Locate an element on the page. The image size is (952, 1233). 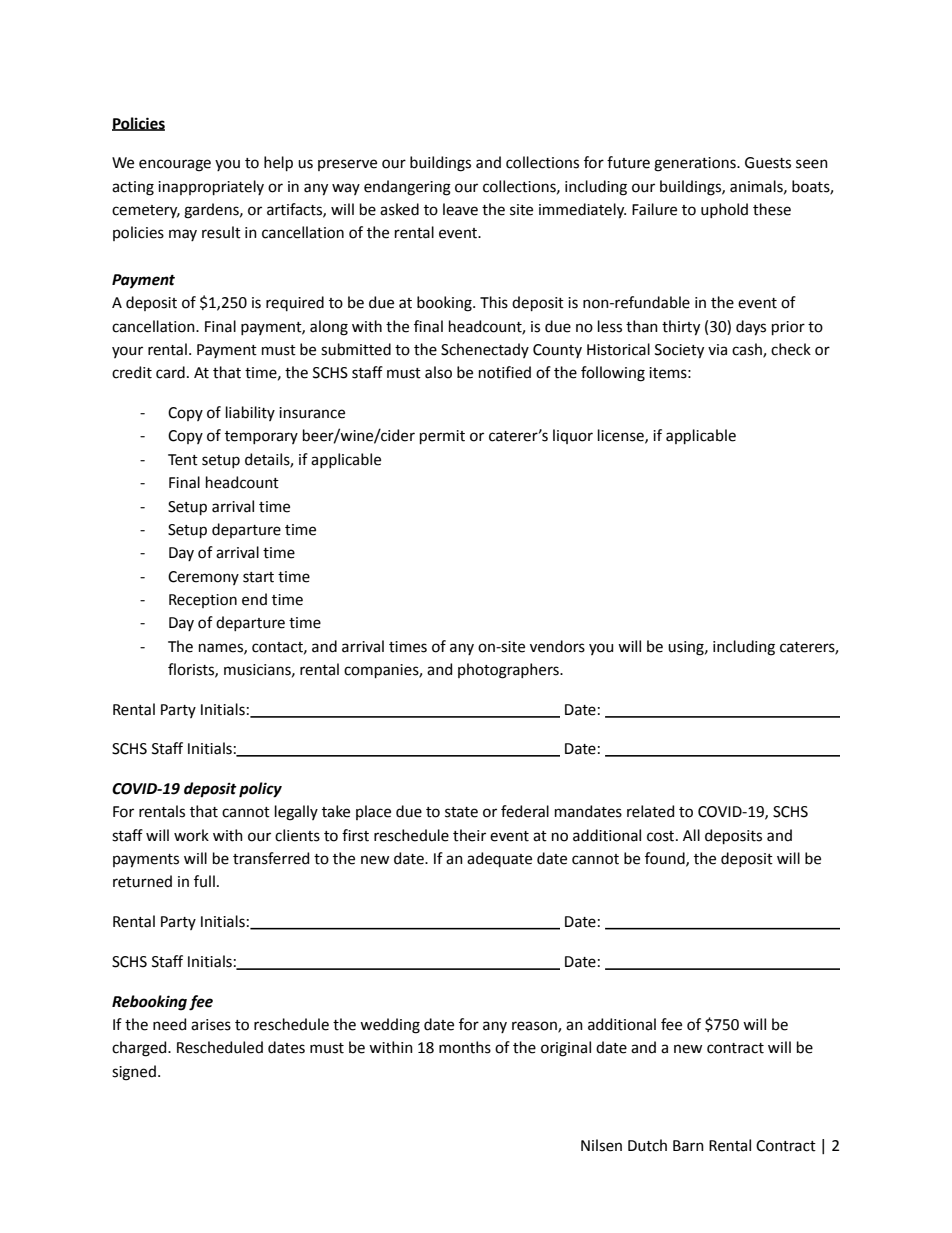
cost is located at coordinates (662, 836).
